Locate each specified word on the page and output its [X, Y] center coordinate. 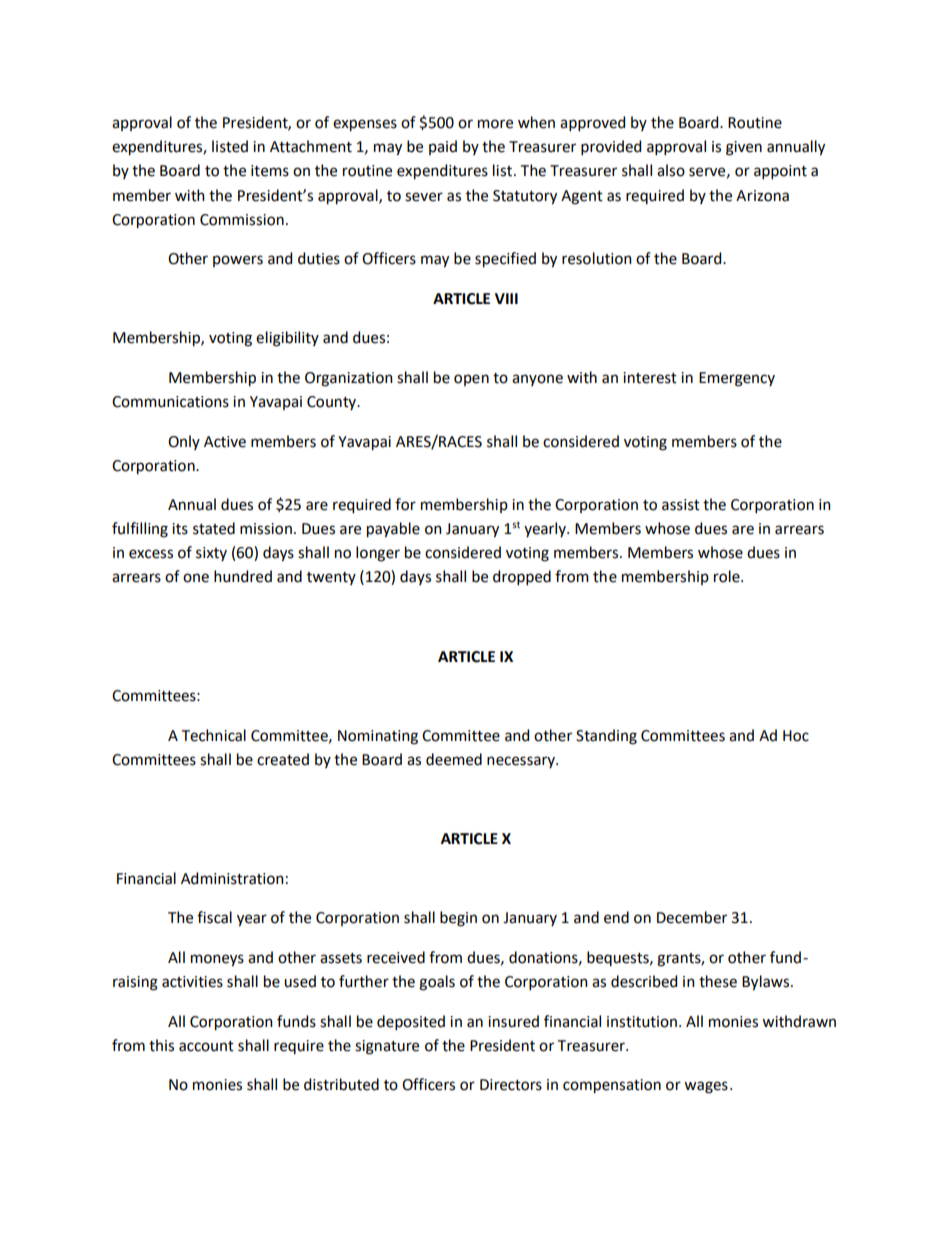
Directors [511, 1085]
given [744, 148]
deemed [454, 759]
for [405, 504]
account [206, 1046]
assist [681, 505]
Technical [214, 735]
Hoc [796, 736]
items [270, 171]
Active [225, 442]
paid [443, 147]
